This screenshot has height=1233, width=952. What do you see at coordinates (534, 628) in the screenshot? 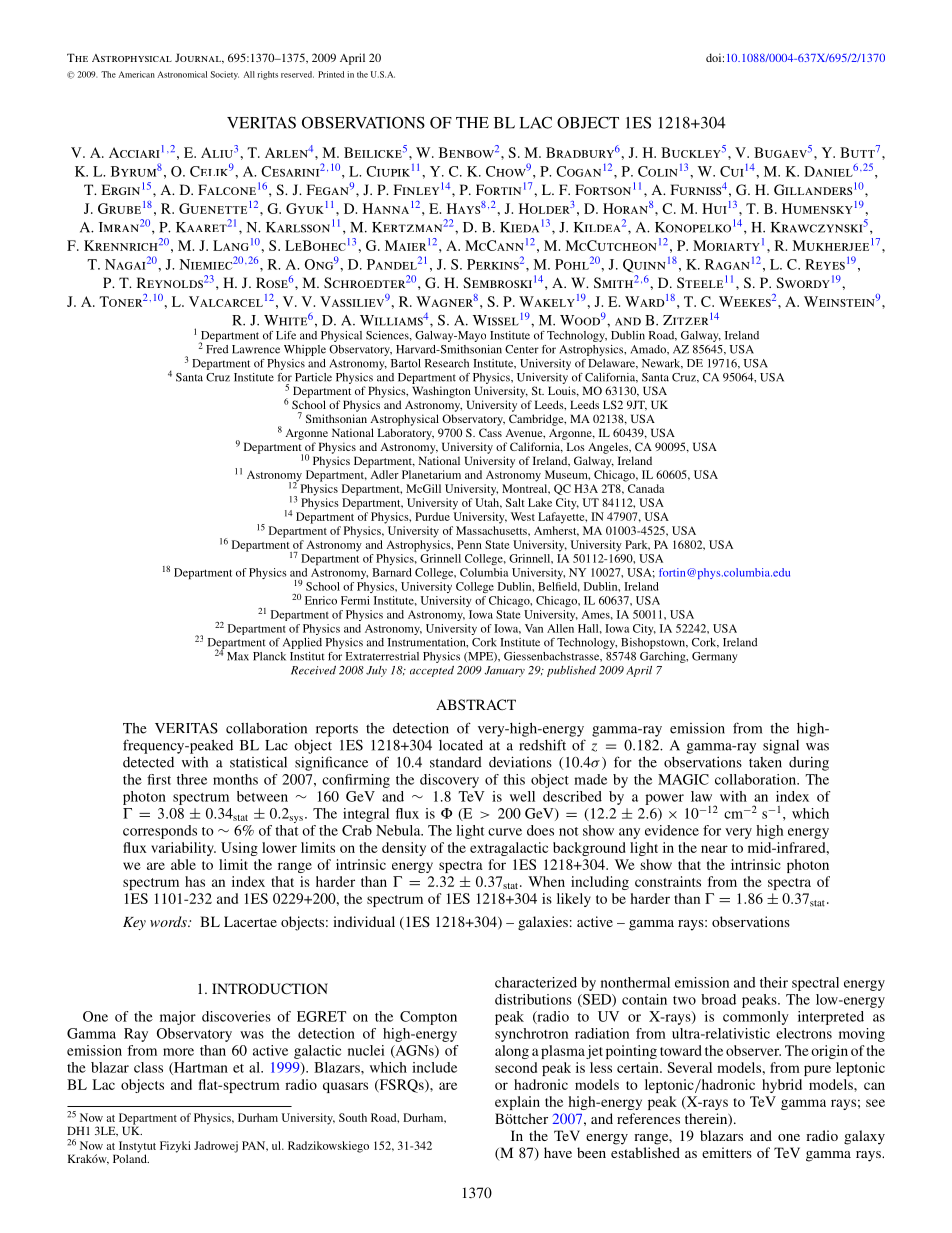
I see `Van` at bounding box center [534, 628].
